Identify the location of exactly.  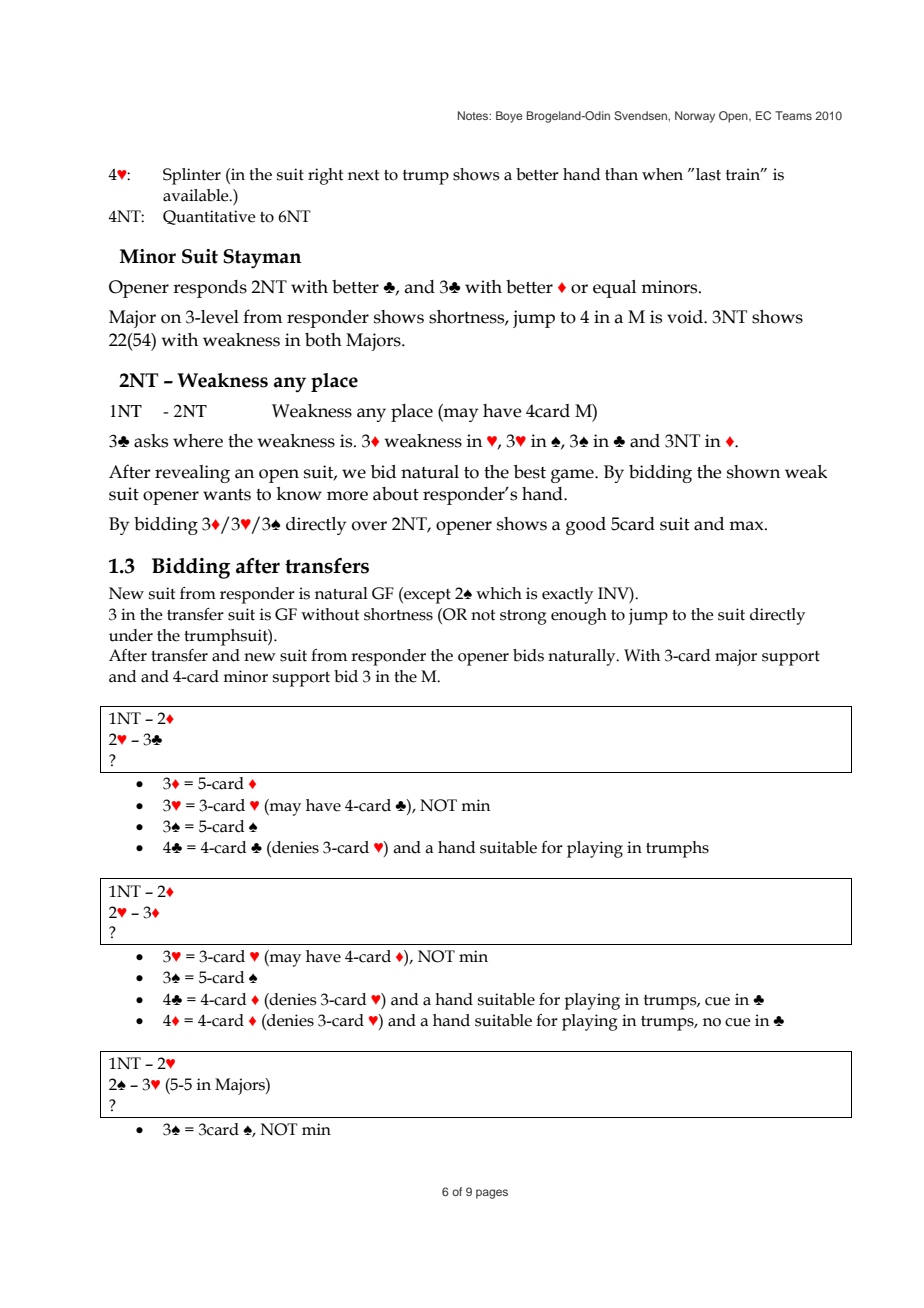
(567, 595).
